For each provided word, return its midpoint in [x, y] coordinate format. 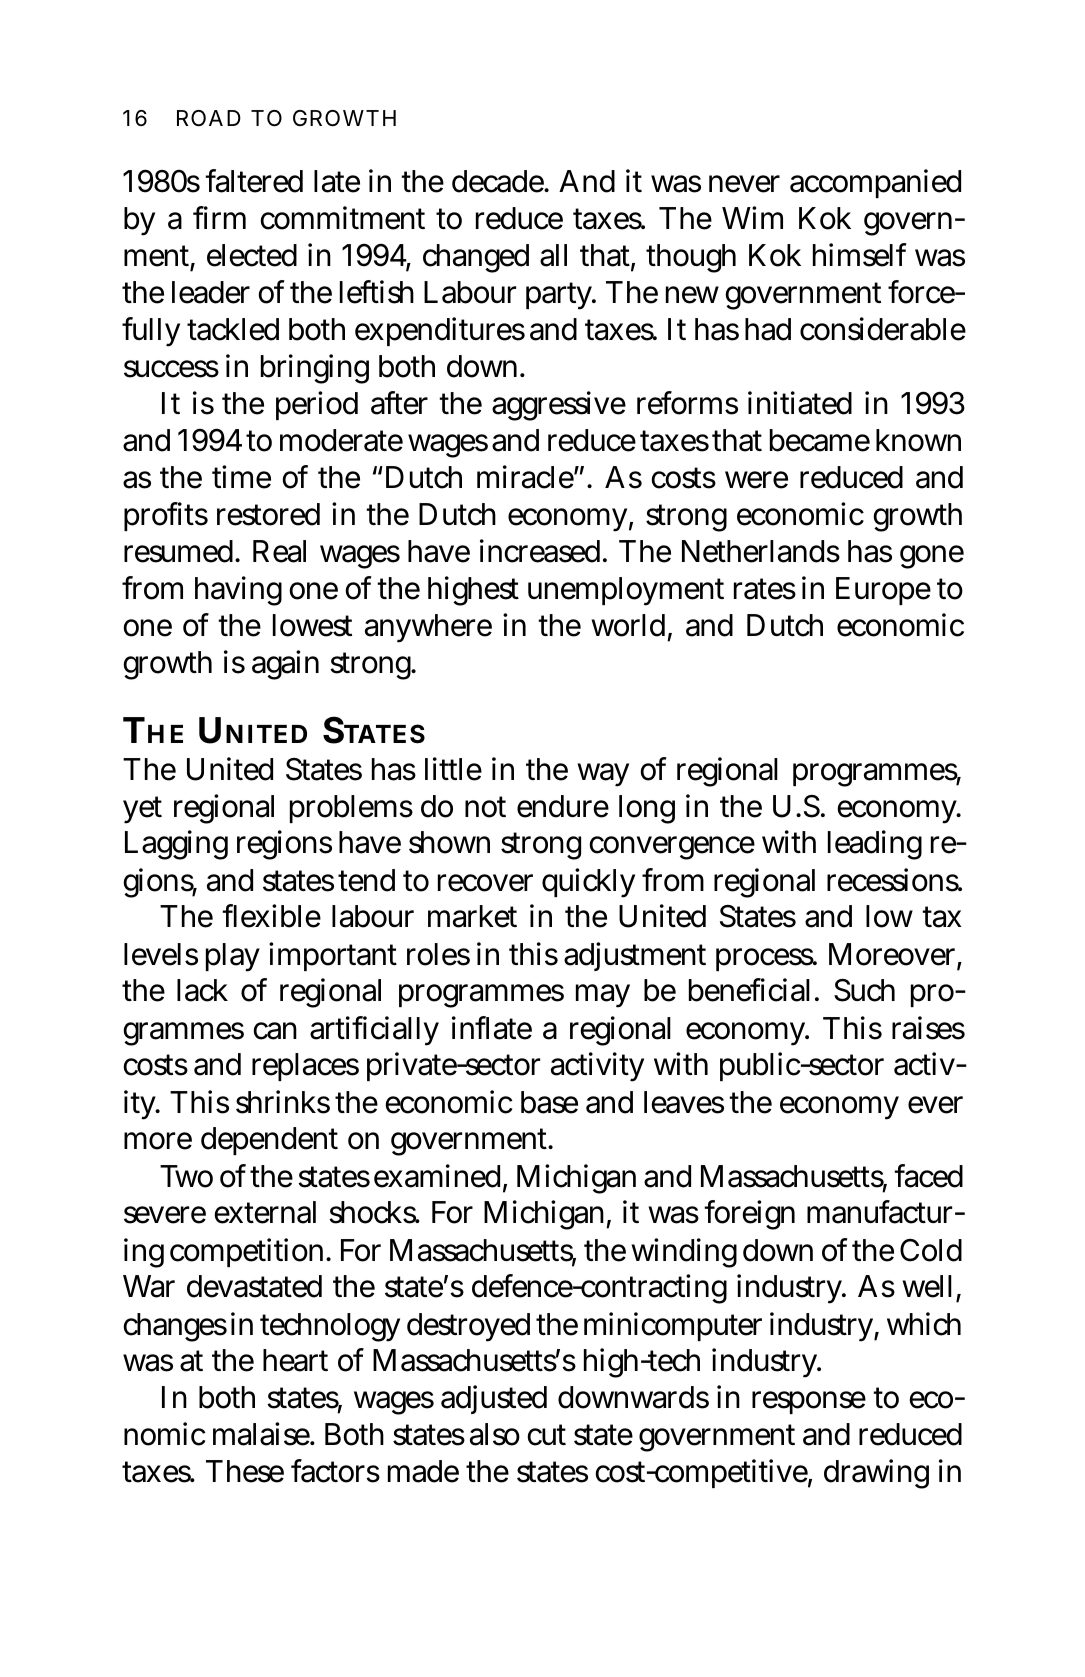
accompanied [875, 183]
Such [864, 990]
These [245, 1471]
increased [542, 551]
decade [499, 181]
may [603, 996]
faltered [254, 181]
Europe [883, 591]
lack [202, 990]
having [238, 591]
